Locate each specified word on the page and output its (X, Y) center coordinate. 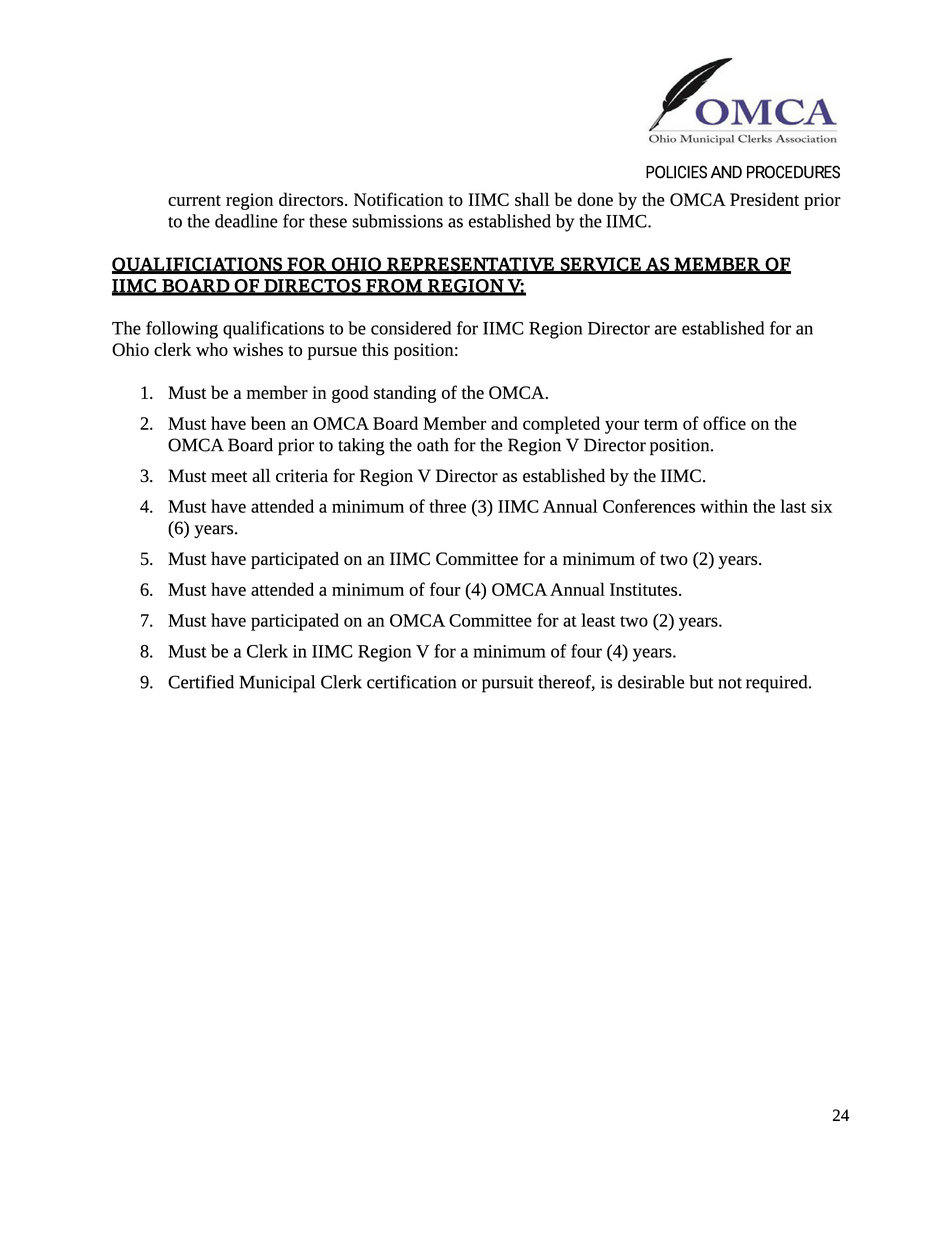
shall (532, 199)
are (666, 330)
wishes (258, 349)
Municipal (277, 684)
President (764, 199)
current (194, 200)
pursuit (508, 684)
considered (411, 328)
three (447, 506)
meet (229, 476)
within (724, 506)
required (778, 684)
